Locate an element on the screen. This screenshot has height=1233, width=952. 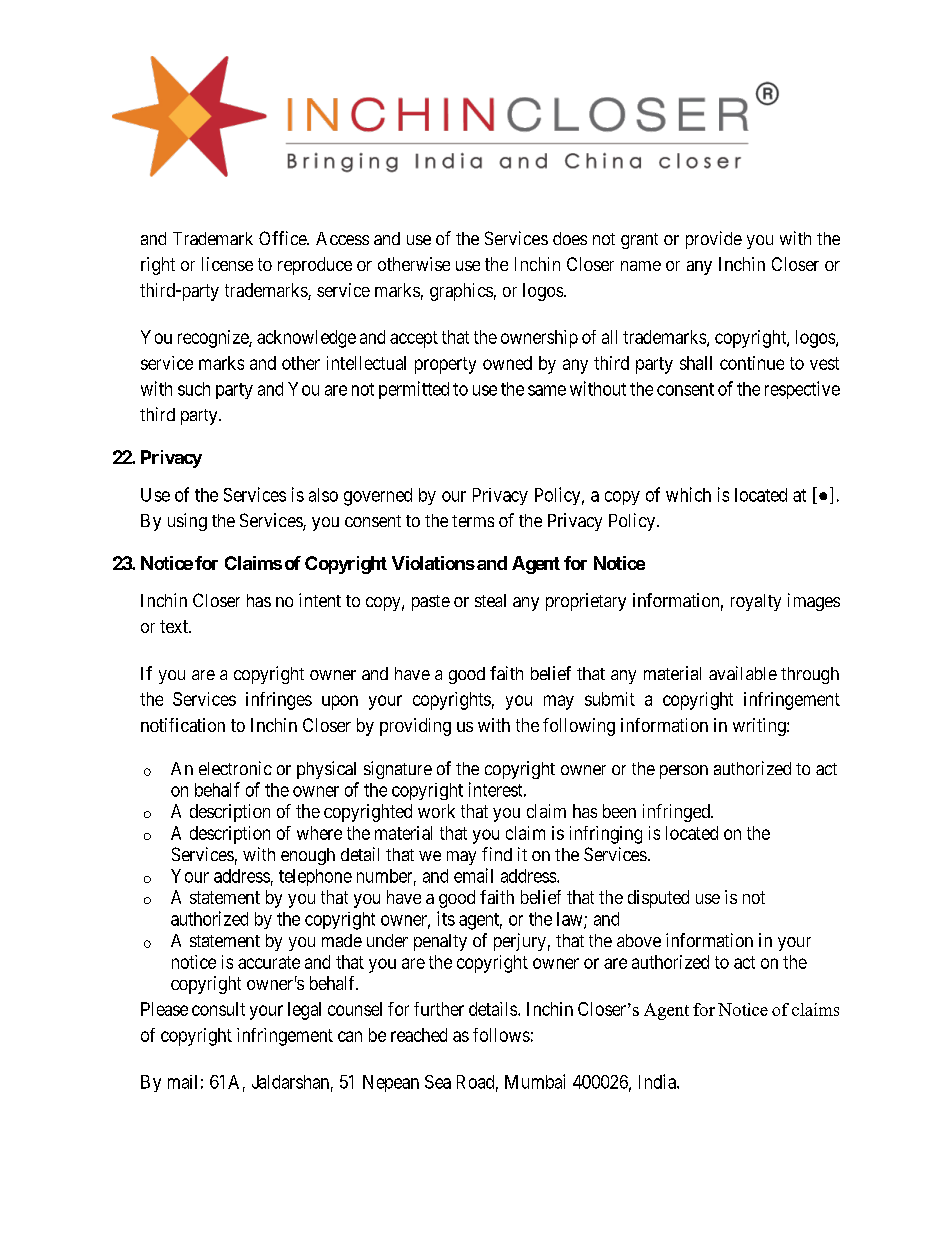
which is located at coordinates (688, 494).
